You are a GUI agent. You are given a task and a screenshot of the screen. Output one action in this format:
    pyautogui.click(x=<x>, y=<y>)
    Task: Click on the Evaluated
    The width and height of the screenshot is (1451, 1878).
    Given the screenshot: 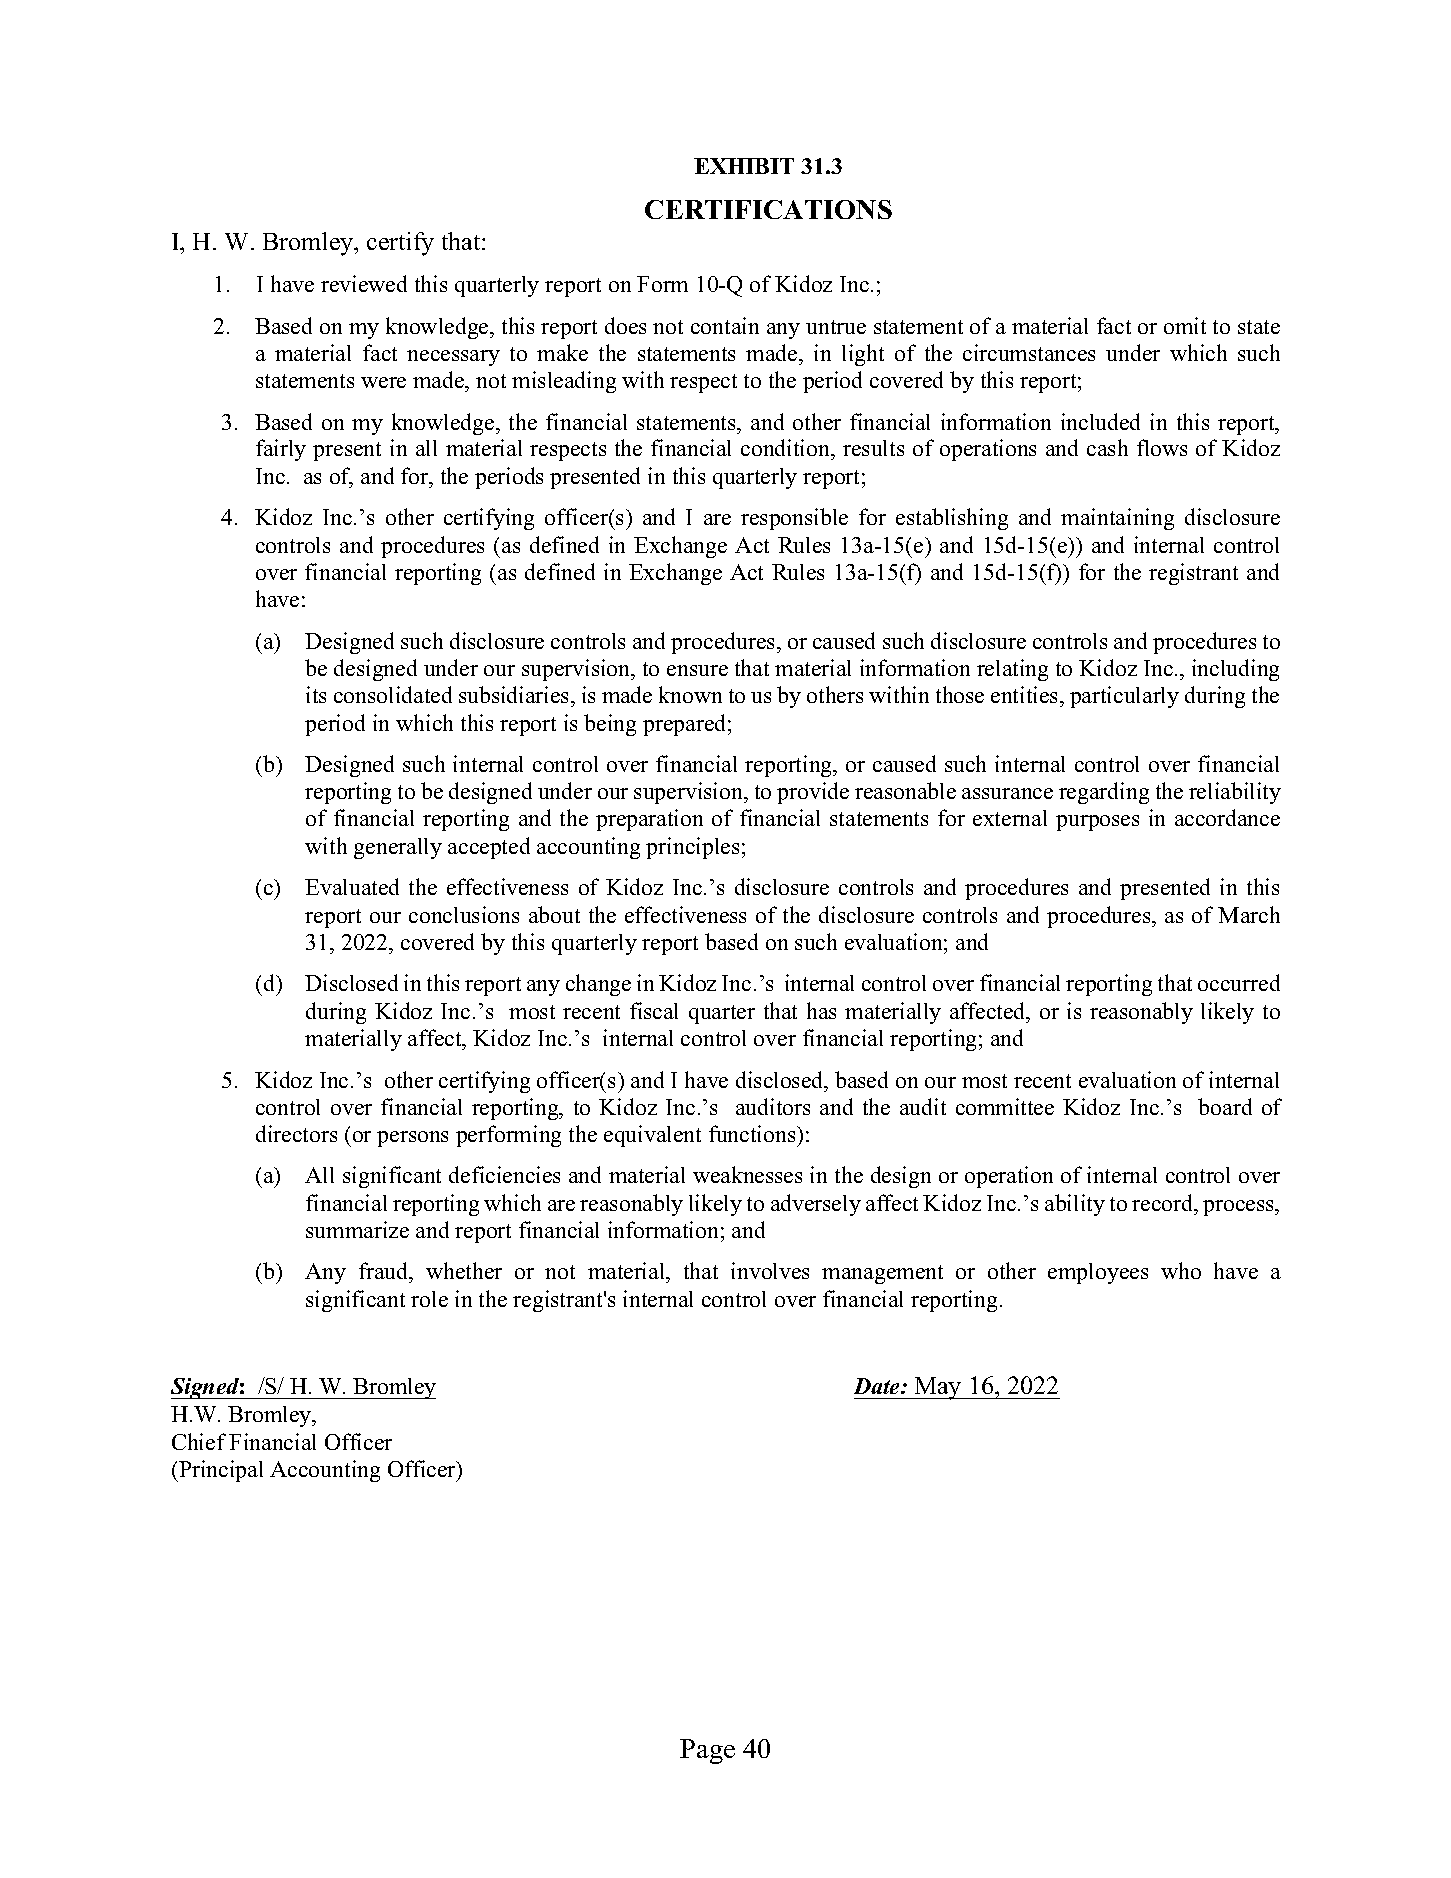 What is the action you would take?
    pyautogui.click(x=352, y=886)
